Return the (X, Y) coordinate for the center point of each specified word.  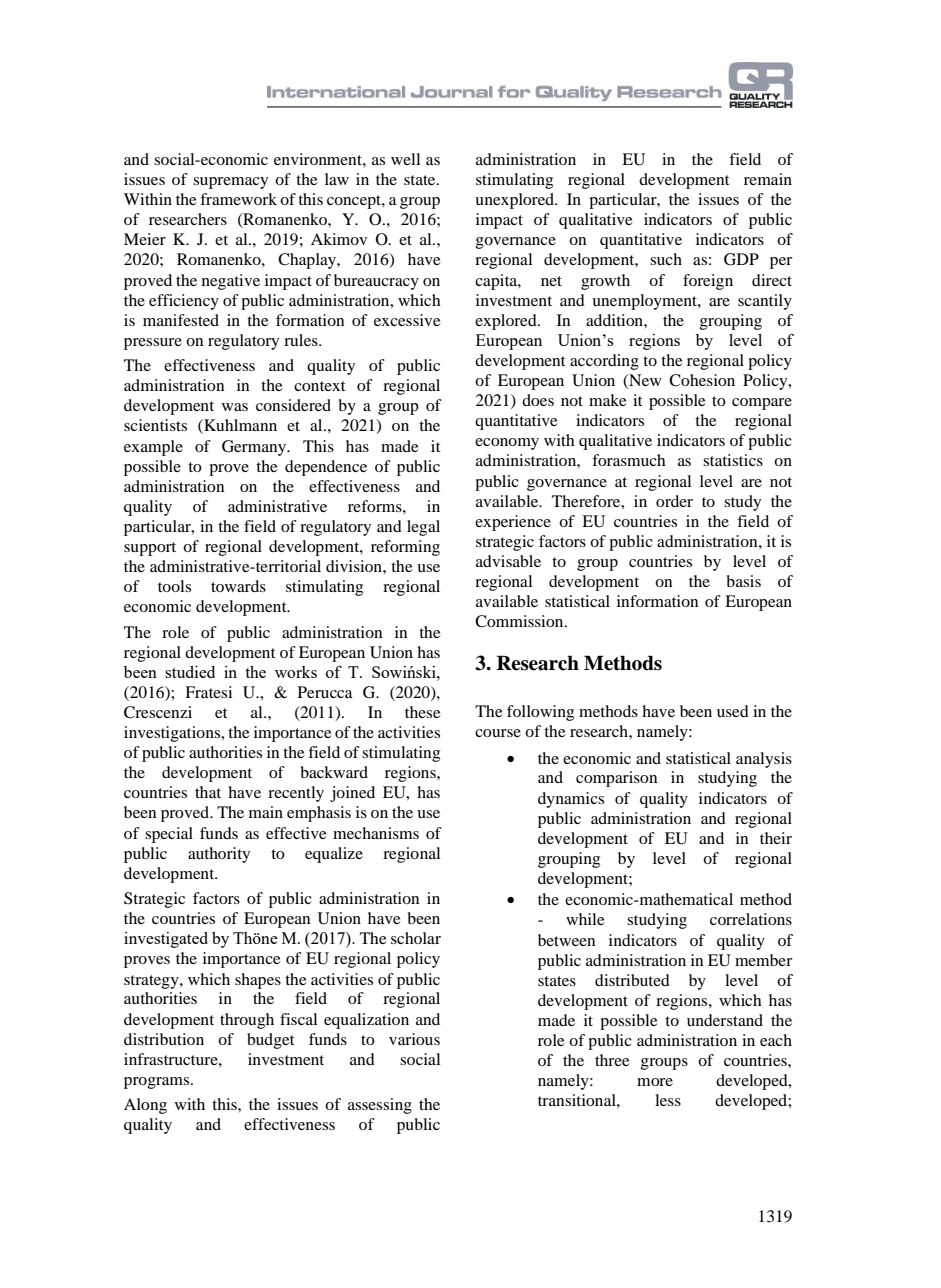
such (666, 259)
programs (158, 1083)
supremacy (230, 183)
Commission (520, 621)
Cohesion (702, 380)
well (405, 159)
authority (219, 855)
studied (190, 672)
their (776, 838)
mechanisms (376, 833)
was (235, 407)
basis (744, 581)
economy (507, 444)
